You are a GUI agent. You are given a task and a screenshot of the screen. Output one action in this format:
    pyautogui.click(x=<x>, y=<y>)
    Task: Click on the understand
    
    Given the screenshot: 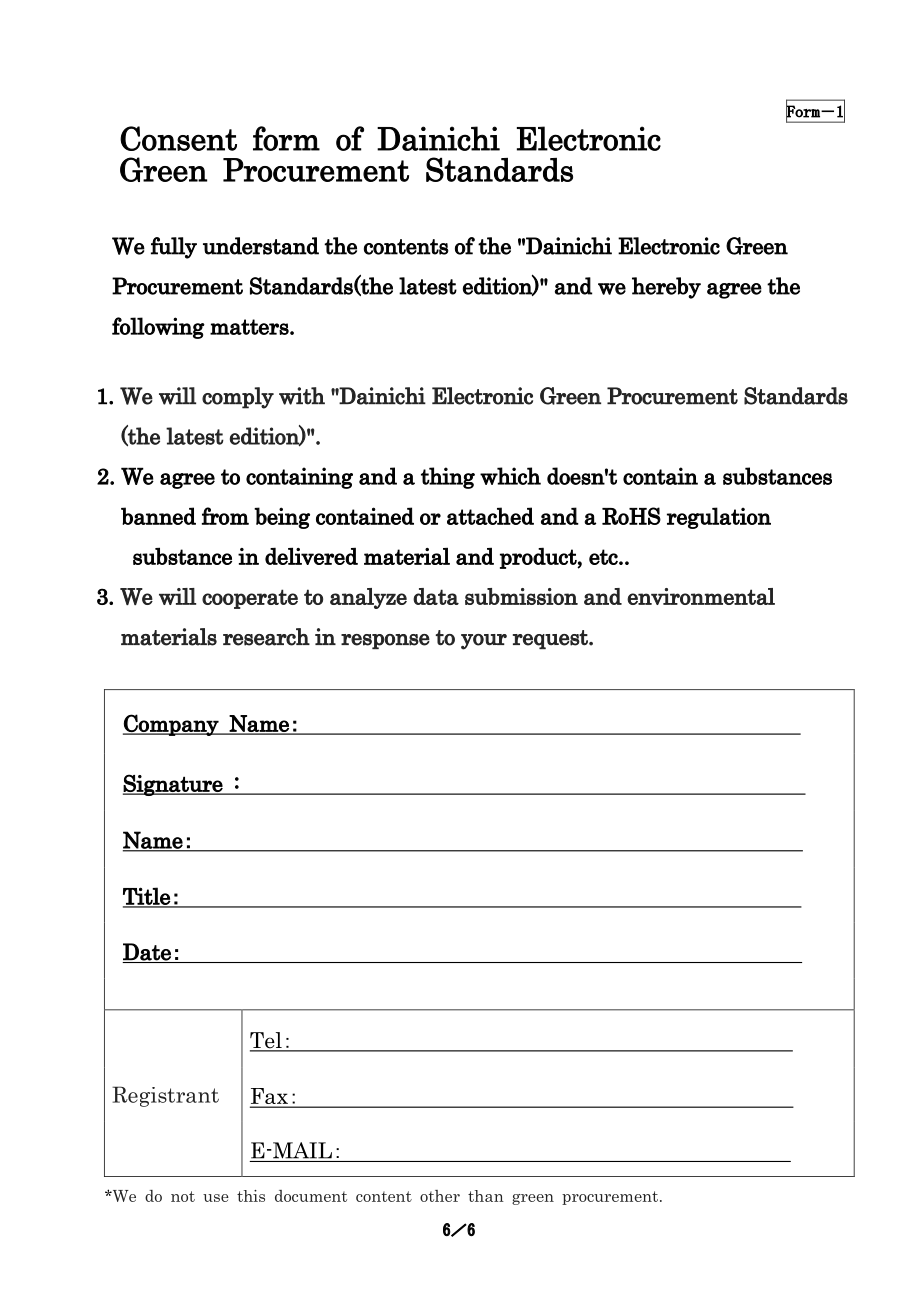 What is the action you would take?
    pyautogui.click(x=261, y=246)
